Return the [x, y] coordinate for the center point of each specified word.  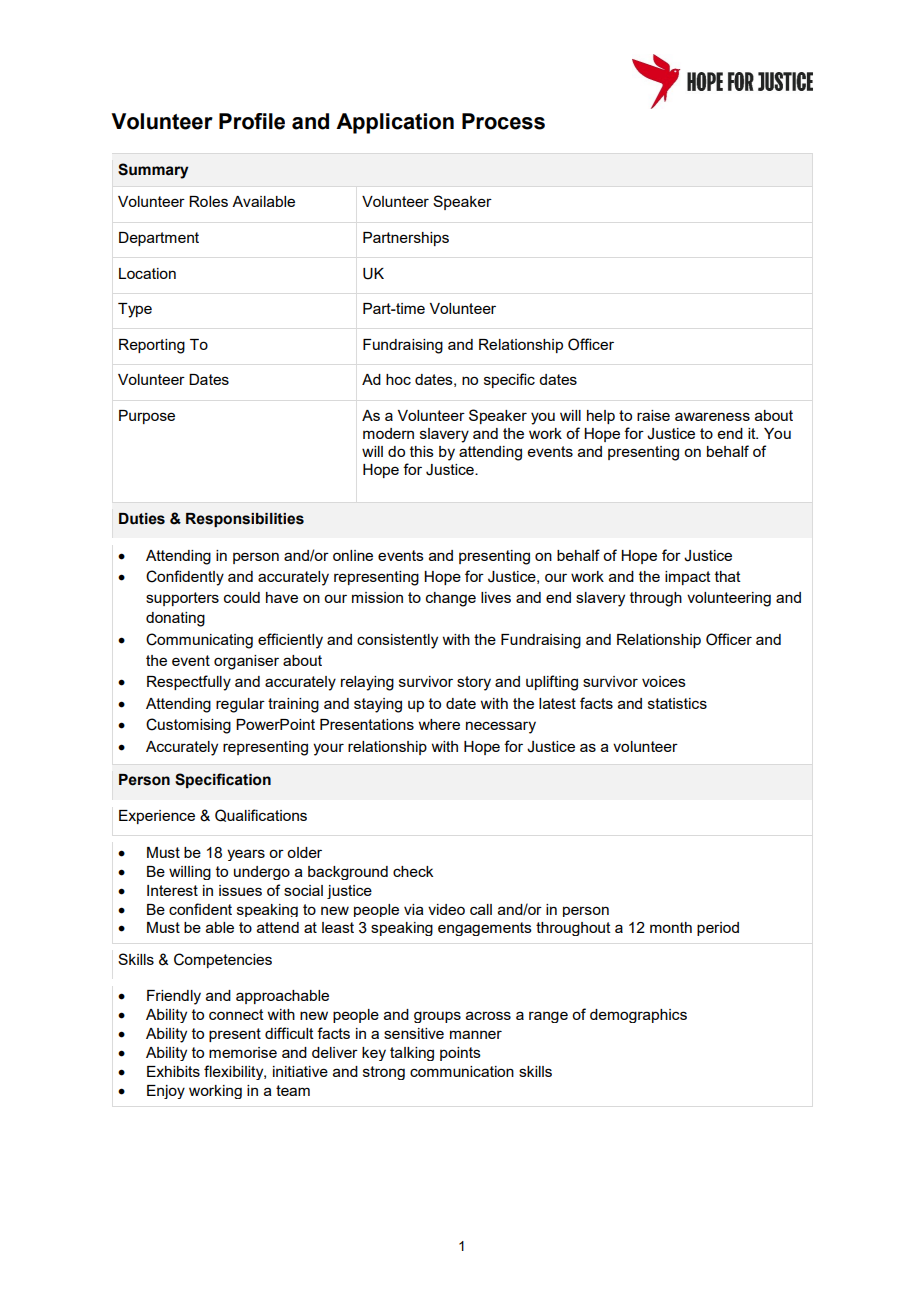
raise [653, 415]
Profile [252, 121]
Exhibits [173, 1071]
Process [503, 121]
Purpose [147, 417]
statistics [677, 703]
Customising [188, 726]
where [439, 724]
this [422, 451]
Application [395, 123]
